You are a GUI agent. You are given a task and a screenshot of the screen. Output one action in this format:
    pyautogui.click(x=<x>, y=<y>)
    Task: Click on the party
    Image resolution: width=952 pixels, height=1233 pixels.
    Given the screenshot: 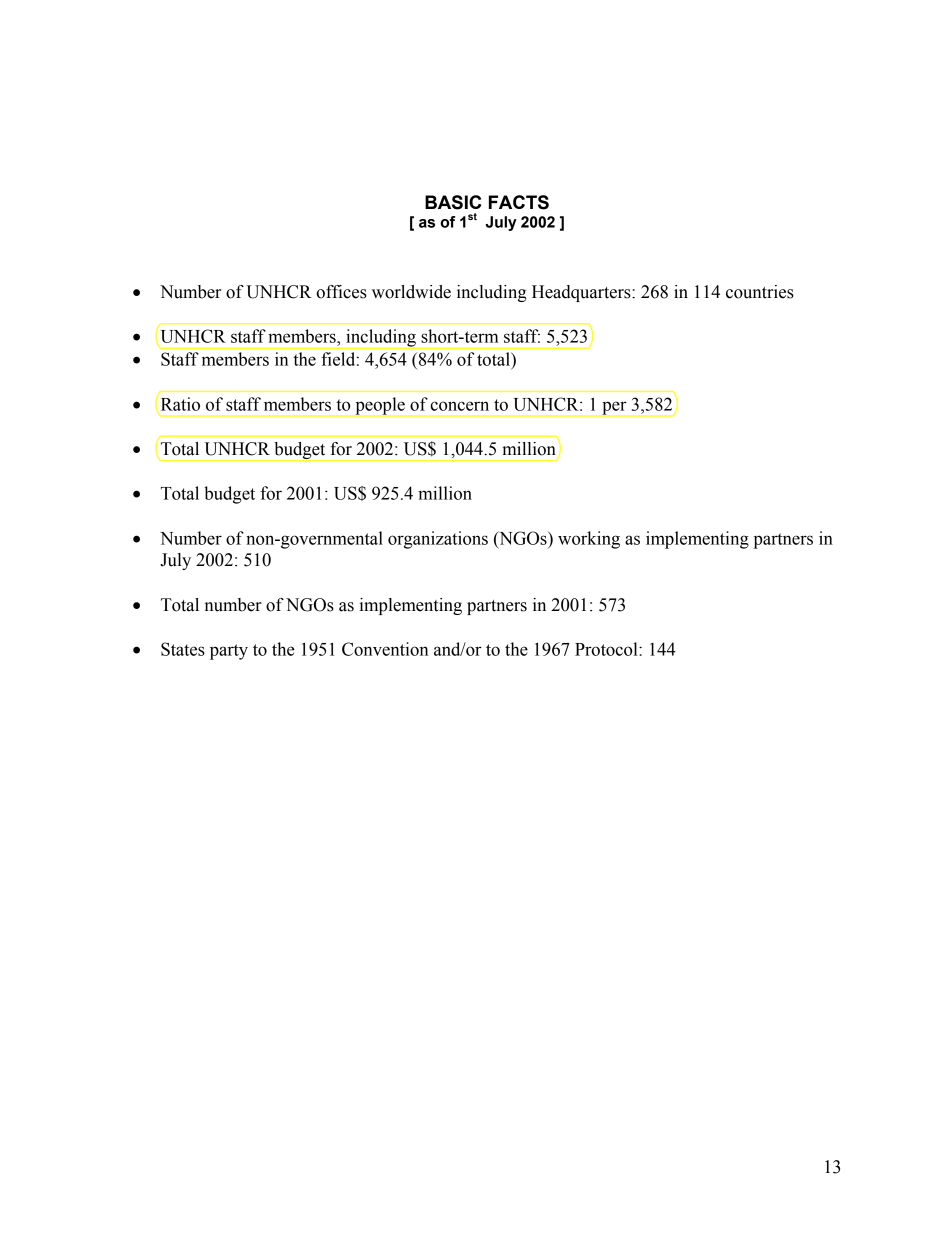 What is the action you would take?
    pyautogui.click(x=229, y=652)
